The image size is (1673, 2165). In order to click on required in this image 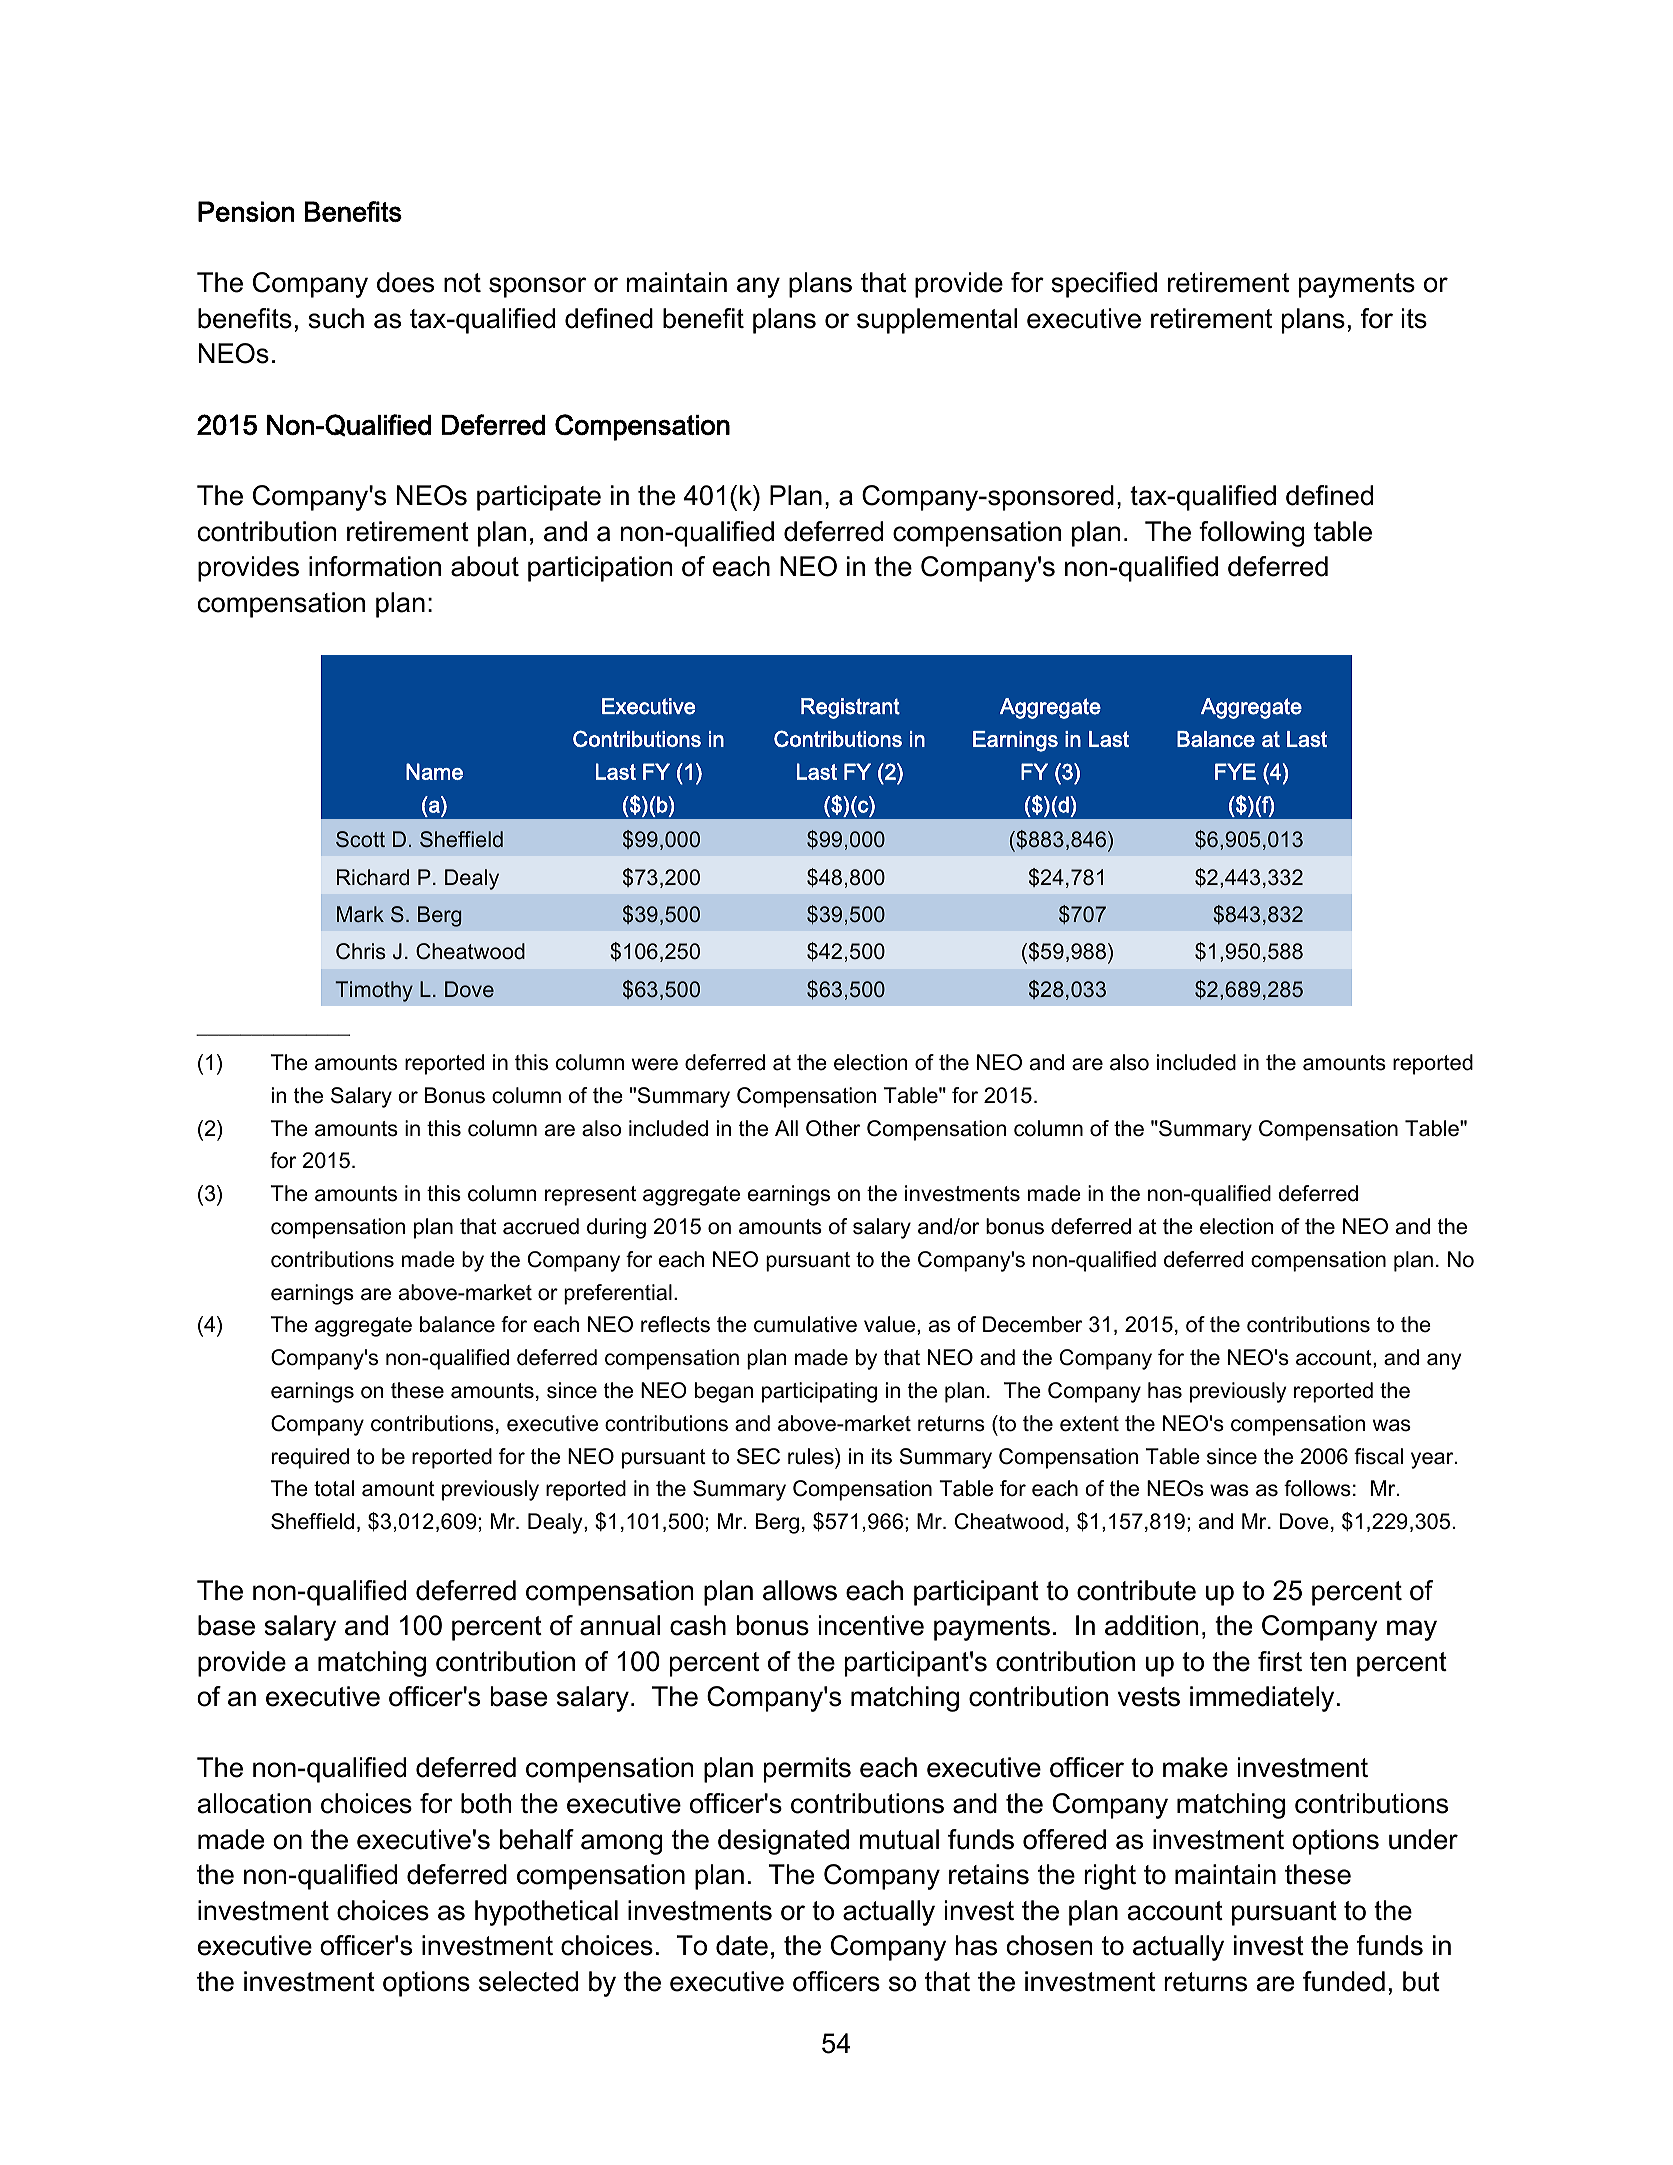, I will do `click(310, 1458)`.
